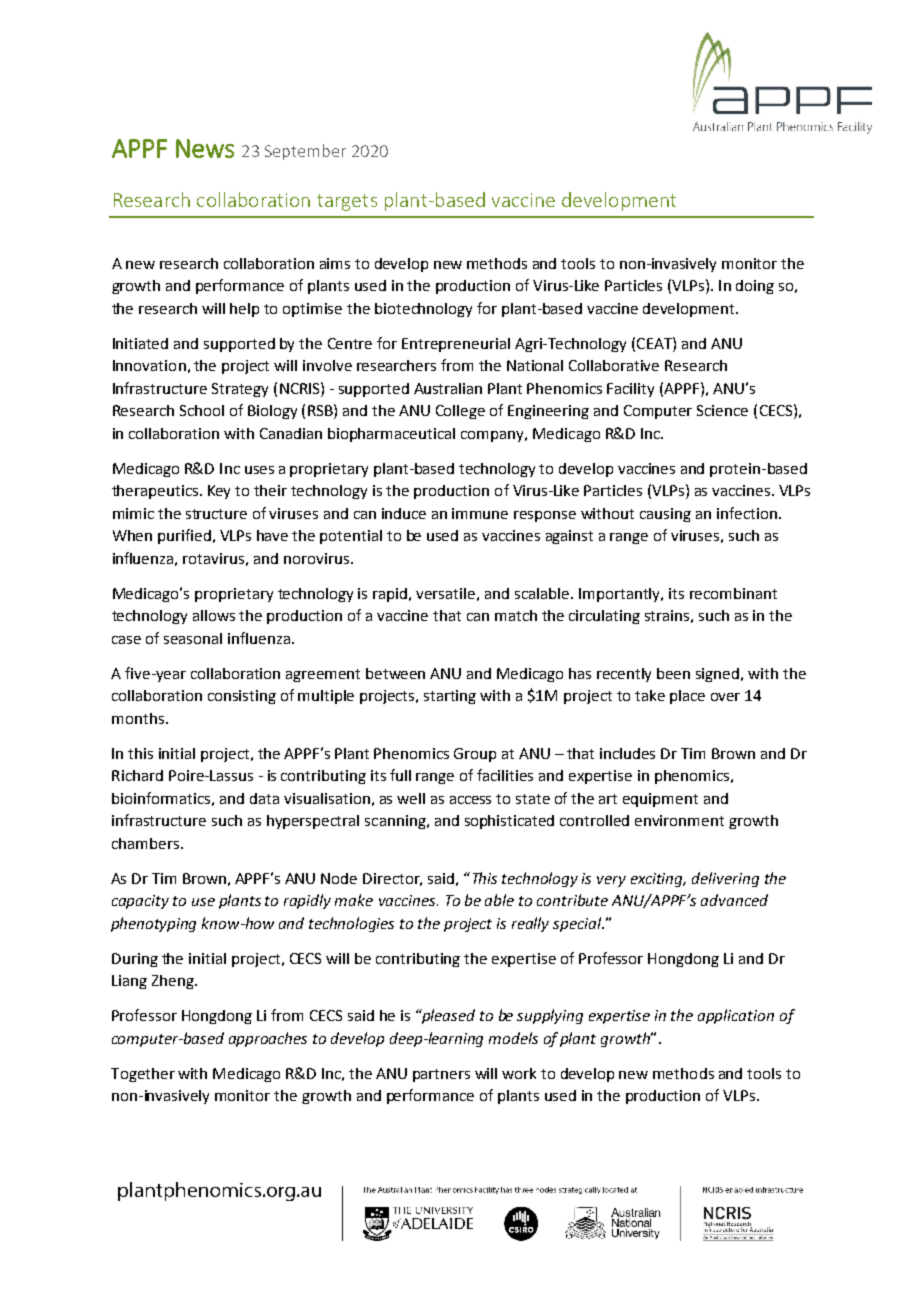 The width and height of the screenshot is (924, 1308). What do you see at coordinates (268, 1039) in the screenshot?
I see `approaches` at bounding box center [268, 1039].
